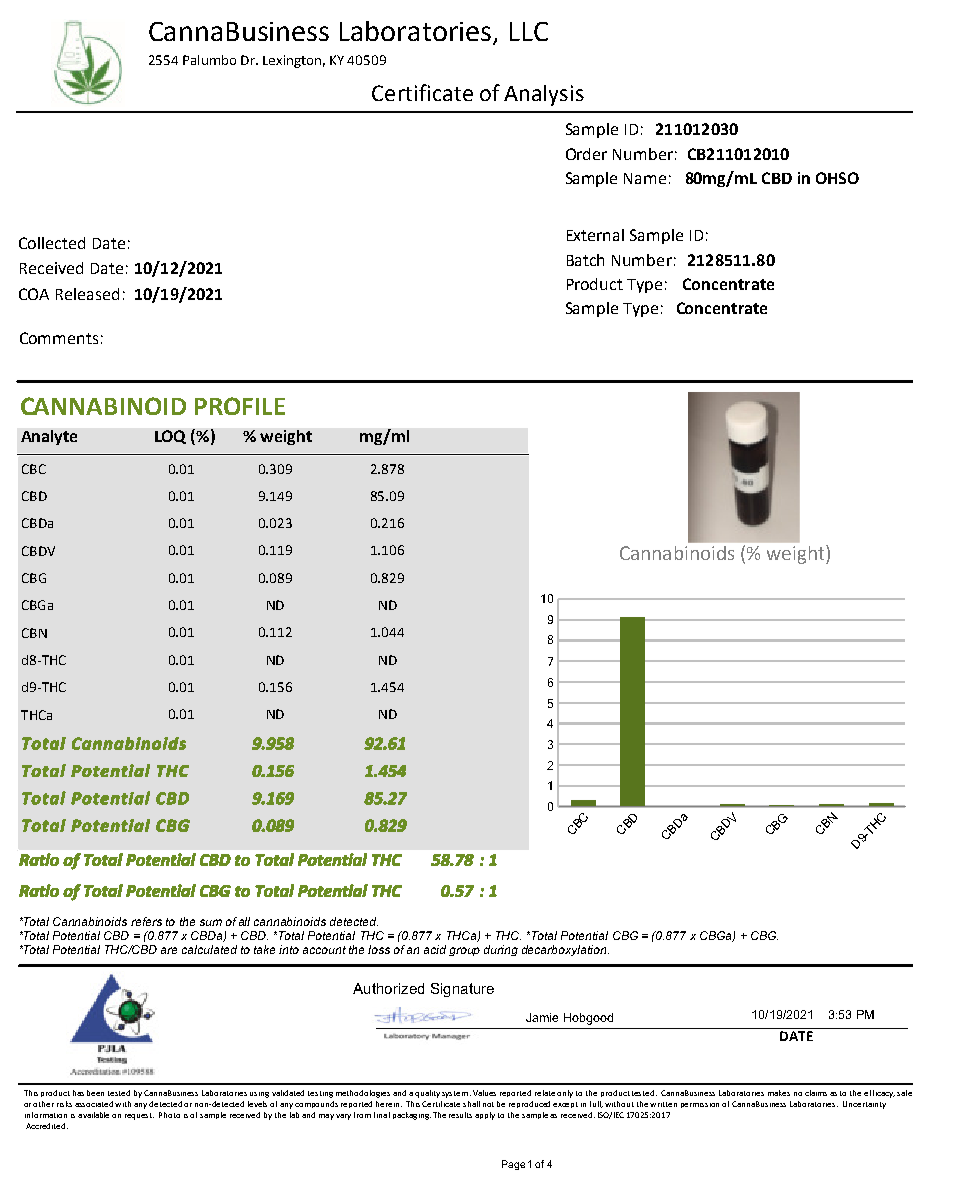 This screenshot has height=1204, width=980. Describe the element at coordinates (529, 31) in the screenshot. I see `LLC` at that location.
